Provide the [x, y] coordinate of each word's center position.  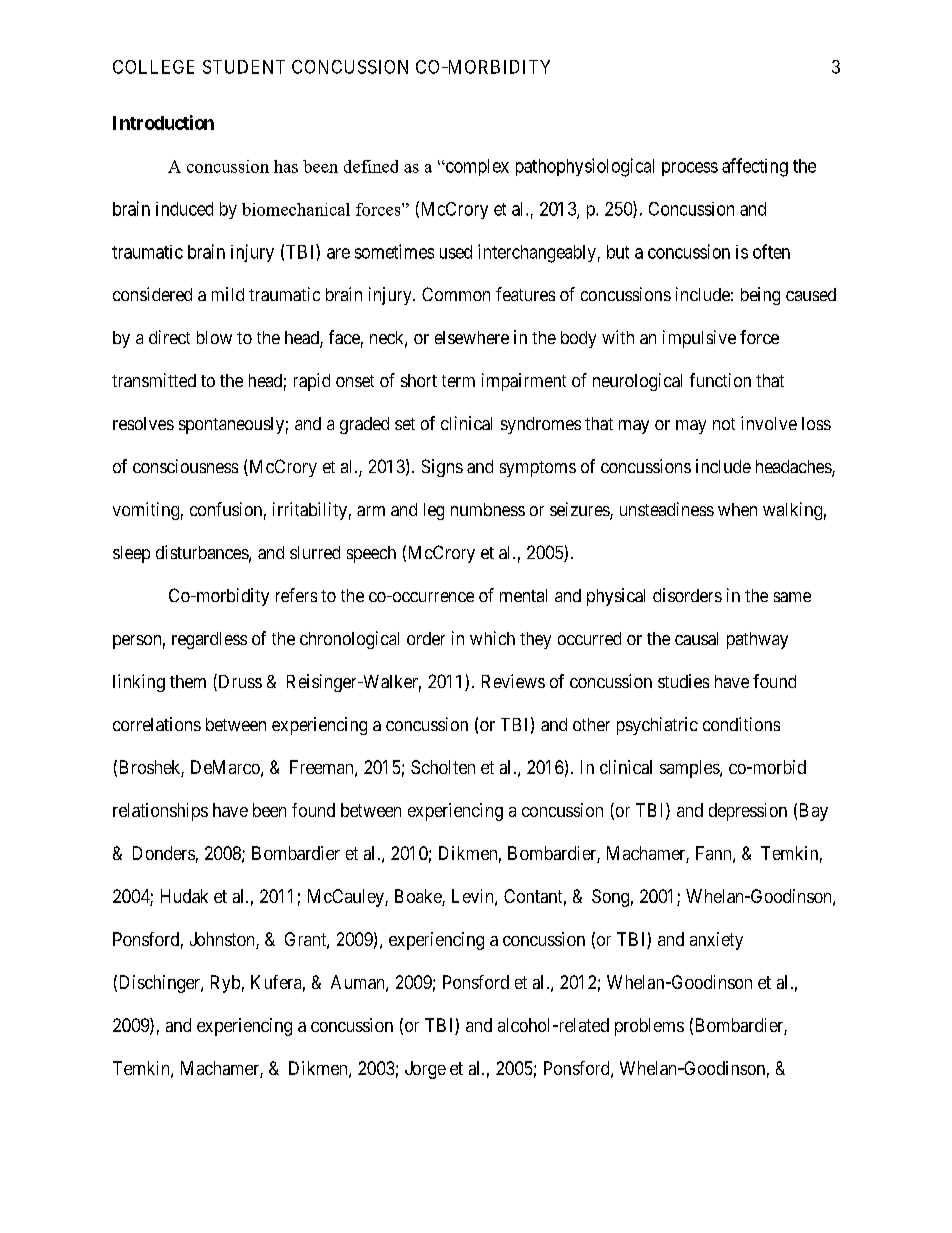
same [792, 597]
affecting [755, 167]
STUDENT [244, 67]
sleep [131, 554]
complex [476, 167]
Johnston [223, 940]
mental [523, 595]
